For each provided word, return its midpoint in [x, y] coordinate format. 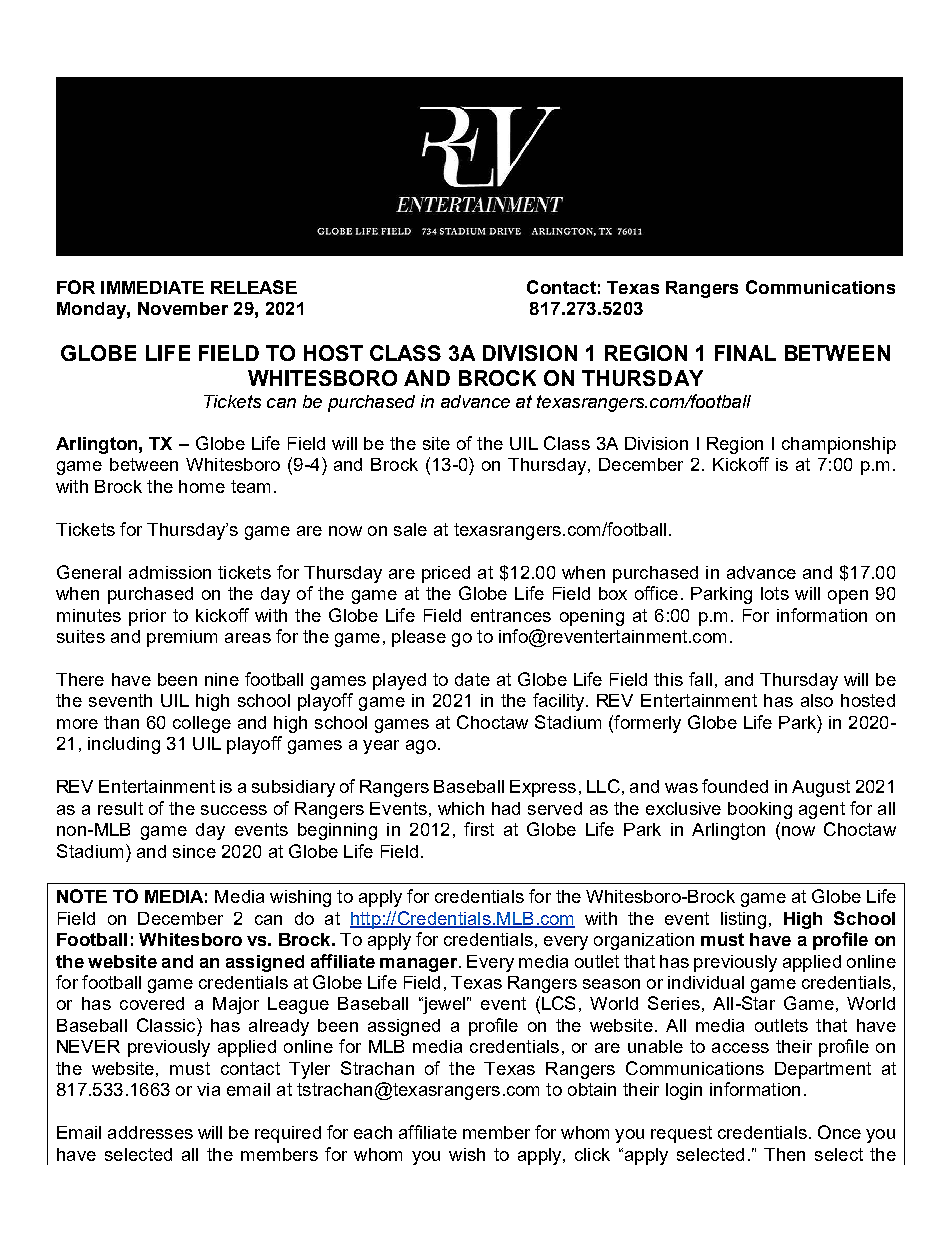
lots [775, 593]
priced [446, 574]
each [373, 1132]
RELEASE [254, 287]
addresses [150, 1132]
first [479, 829]
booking [760, 810]
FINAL [745, 353]
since [194, 851]
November [183, 308]
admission [170, 572]
